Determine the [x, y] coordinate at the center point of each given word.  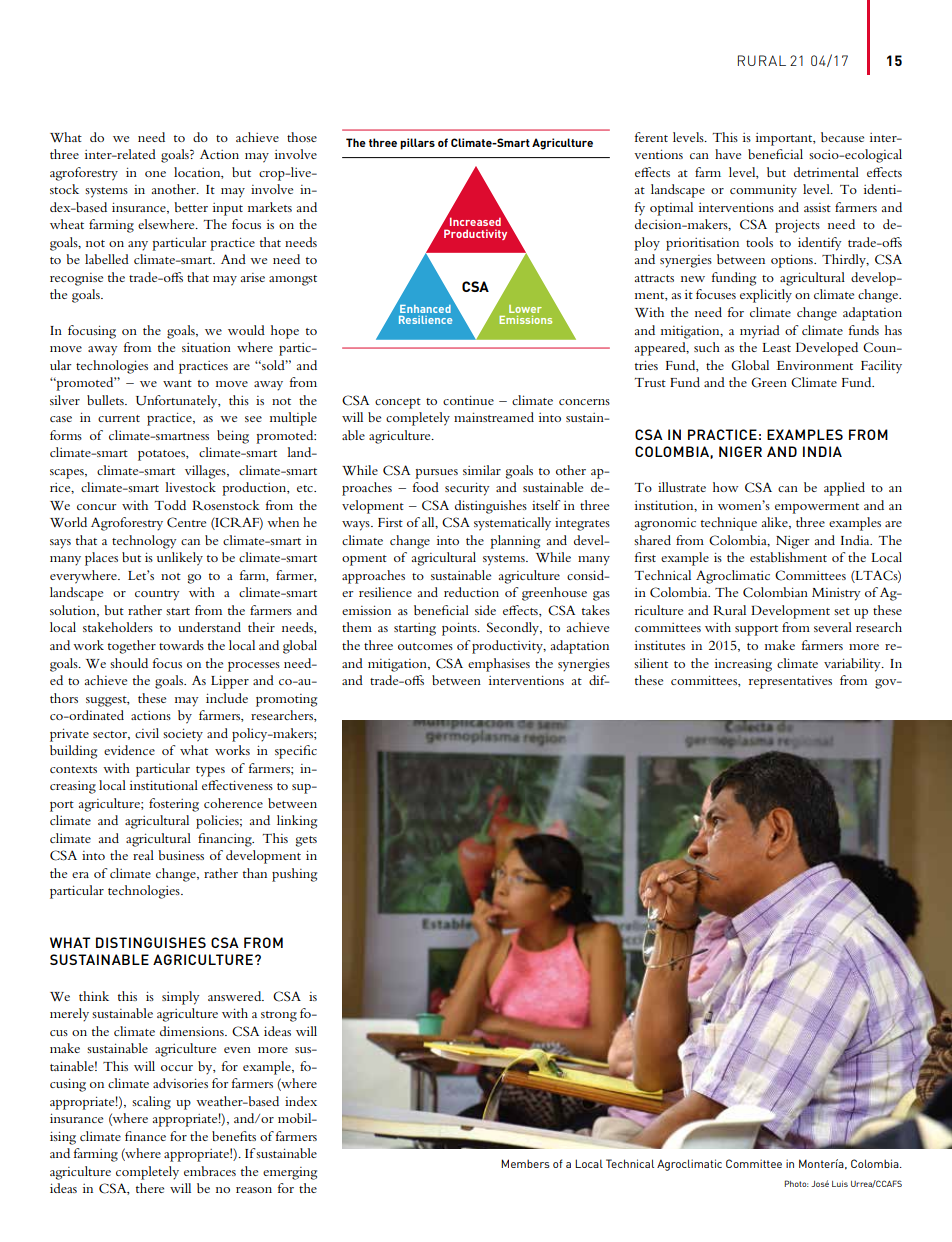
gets [306, 841]
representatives [790, 682]
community [763, 191]
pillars [417, 144]
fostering [174, 805]
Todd [170, 505]
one [155, 174]
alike [776, 523]
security [467, 489]
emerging [290, 1173]
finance [145, 1136]
